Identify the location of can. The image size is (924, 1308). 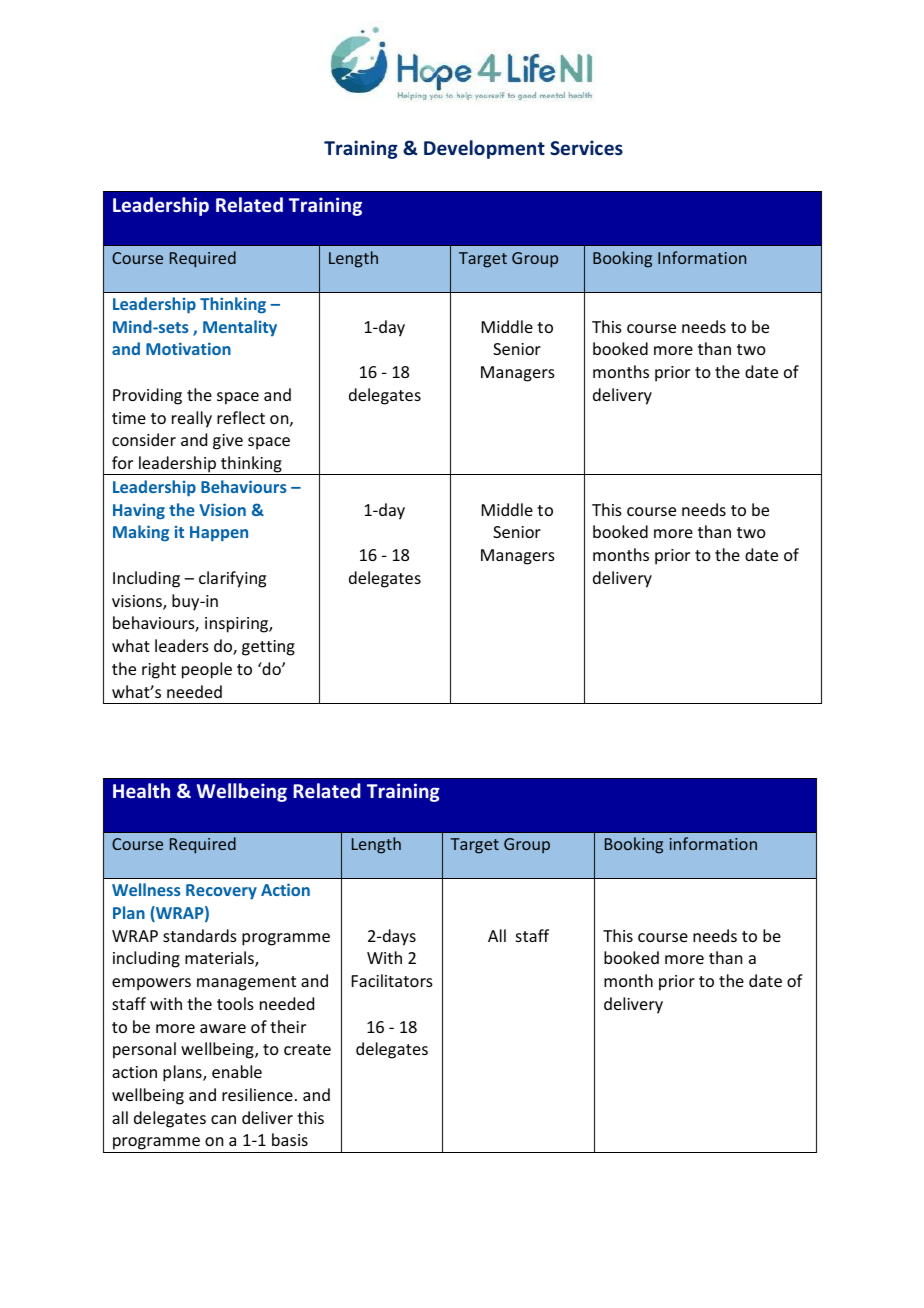
(223, 1119).
